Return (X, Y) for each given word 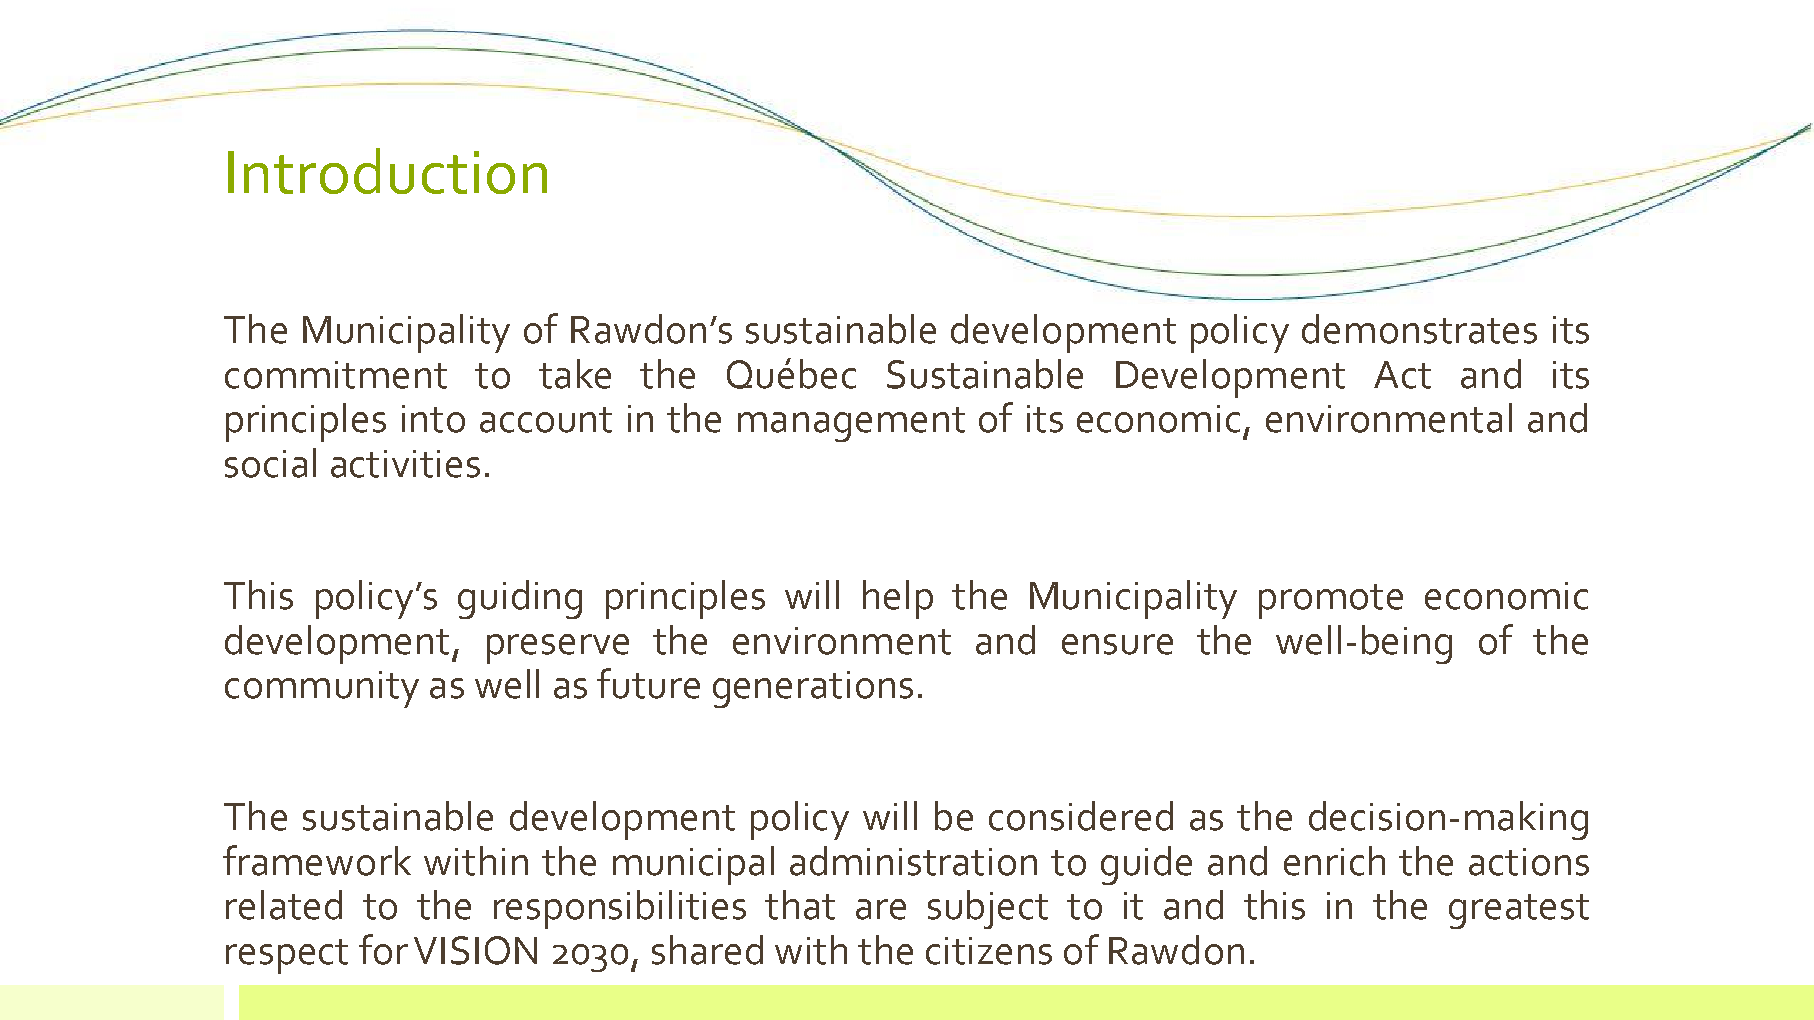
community (322, 689)
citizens (989, 951)
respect (287, 956)
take (575, 374)
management (851, 424)
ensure (1117, 644)
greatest (1519, 911)
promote (1331, 601)
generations (813, 689)
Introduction (387, 171)
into (433, 419)
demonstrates (1419, 329)
